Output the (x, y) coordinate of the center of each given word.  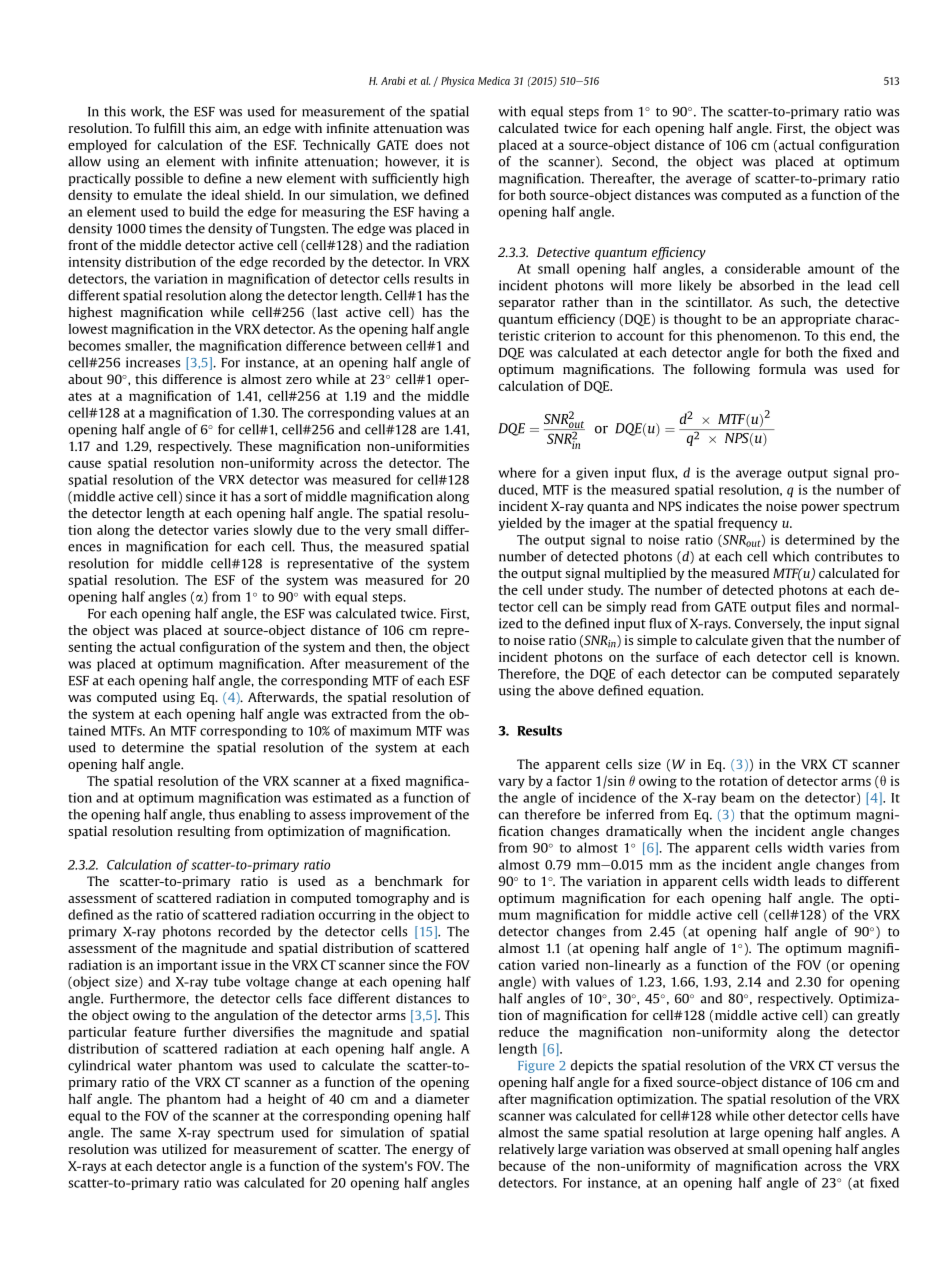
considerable (762, 268)
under (566, 590)
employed (97, 146)
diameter (442, 1099)
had (238, 1099)
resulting (204, 832)
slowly (273, 531)
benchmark (409, 881)
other (769, 1115)
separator (527, 304)
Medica (494, 81)
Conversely (768, 624)
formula (782, 369)
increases (153, 362)
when (705, 831)
